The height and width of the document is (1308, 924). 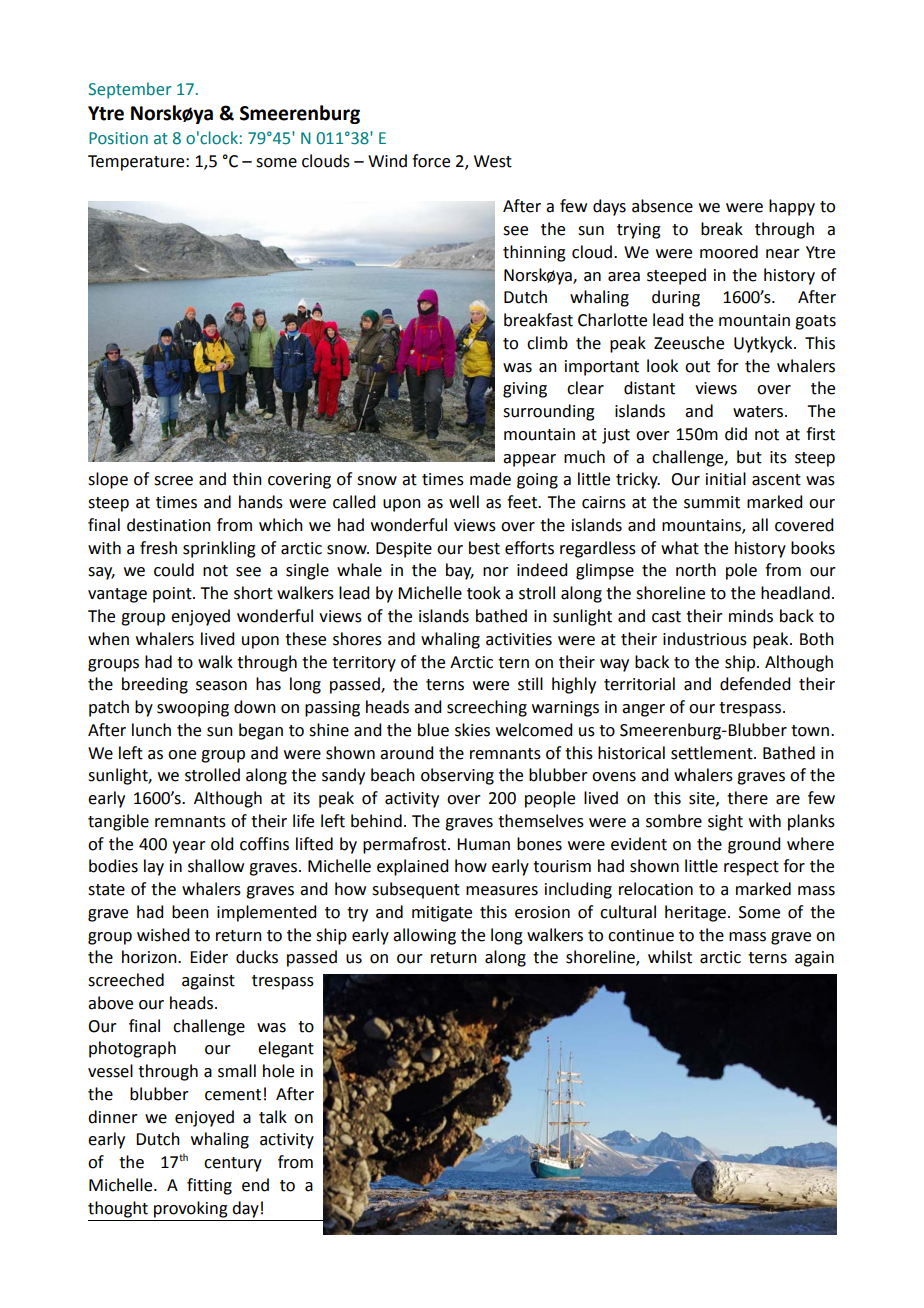 I want to click on destination, so click(x=169, y=525).
